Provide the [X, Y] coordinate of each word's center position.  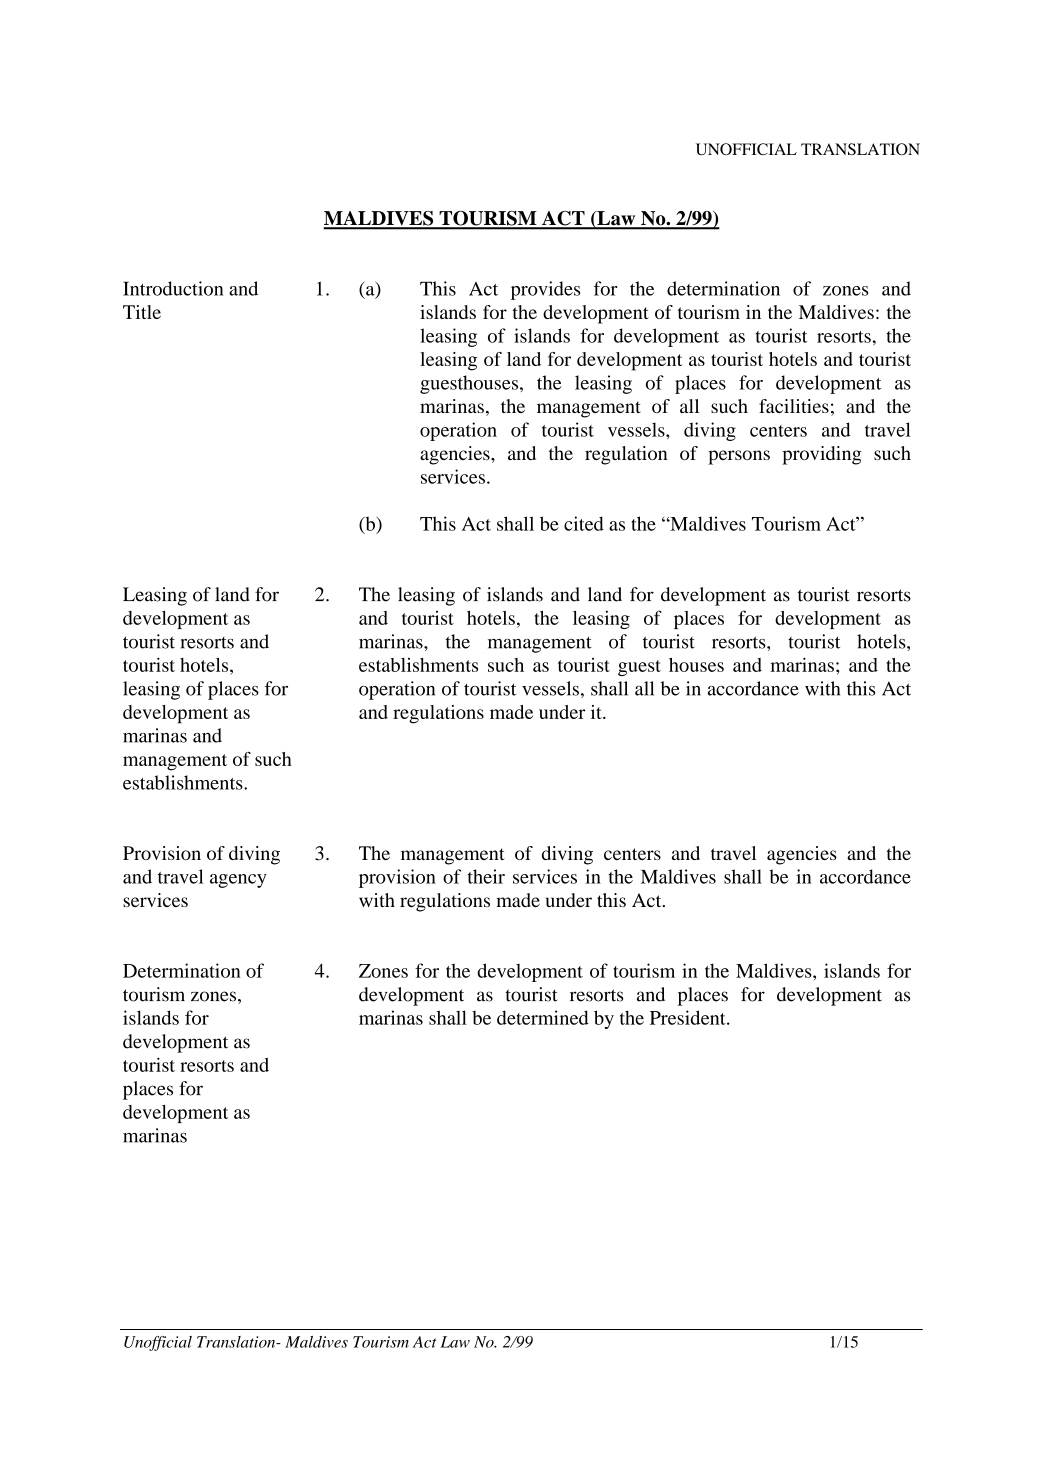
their [486, 876]
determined [543, 1017]
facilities [794, 406]
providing [822, 455]
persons [739, 457]
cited [584, 523]
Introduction [173, 288]
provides [545, 290]
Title [142, 312]
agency [238, 881]
